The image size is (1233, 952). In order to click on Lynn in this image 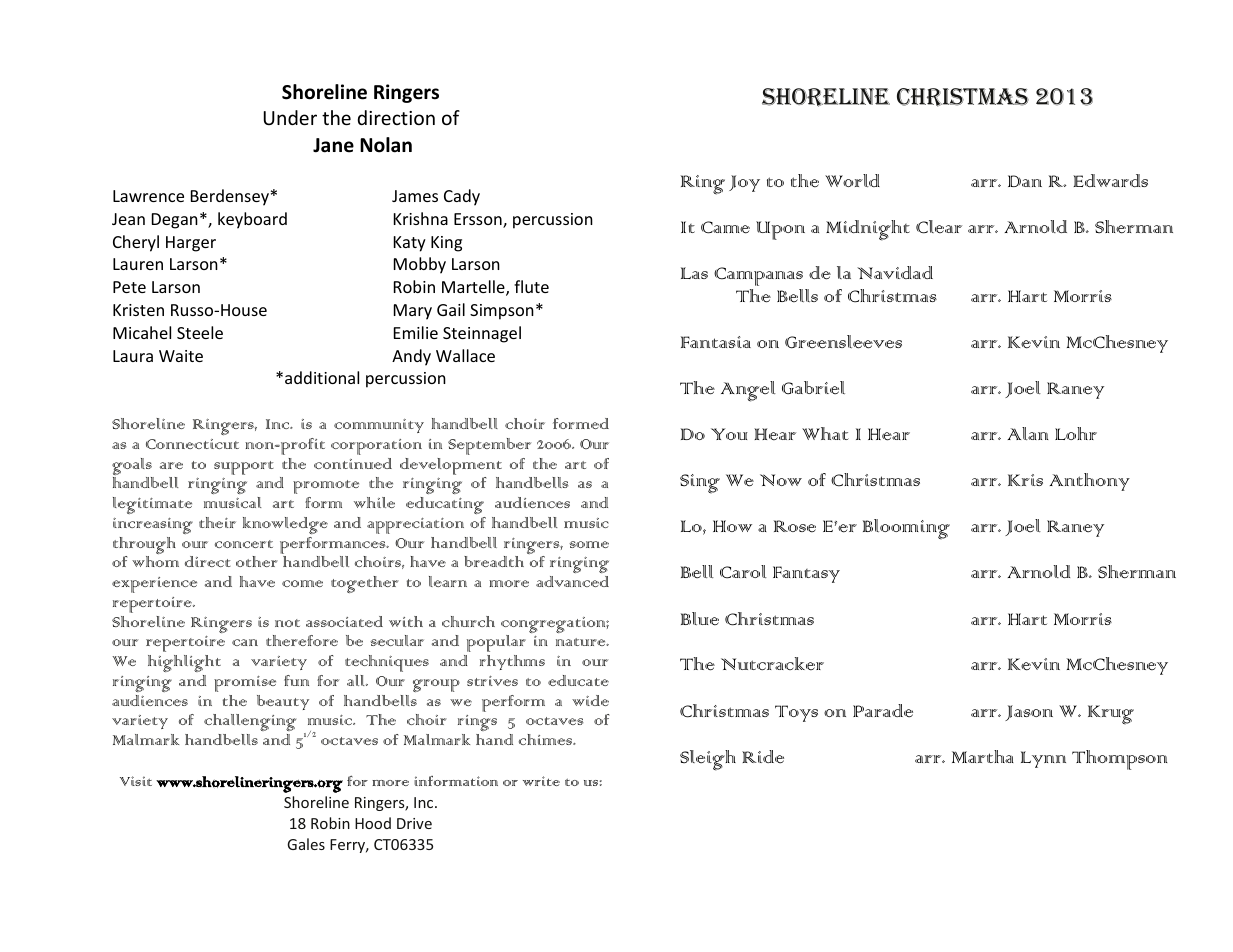, I will do `click(1043, 759)`.
